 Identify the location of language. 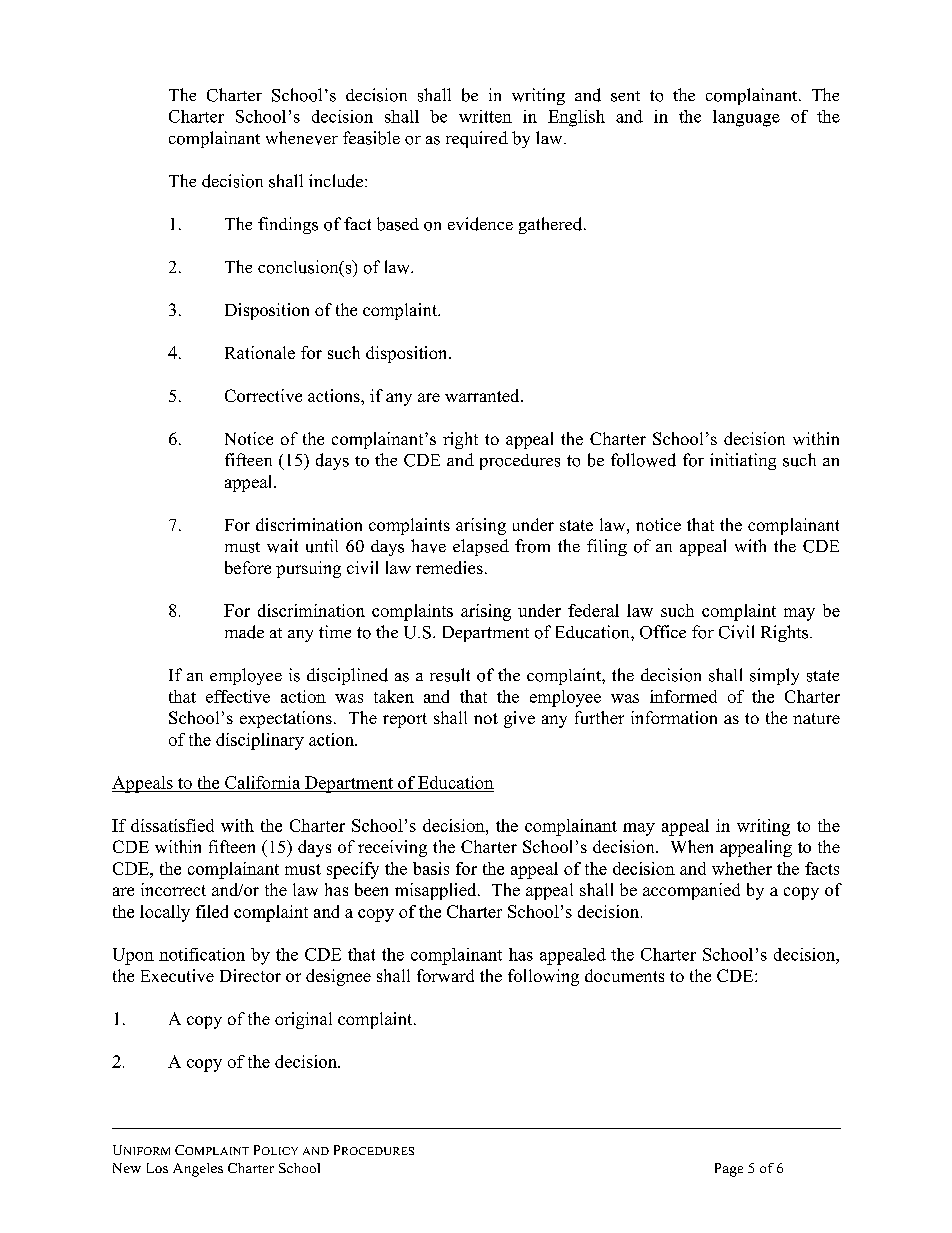
(746, 118).
